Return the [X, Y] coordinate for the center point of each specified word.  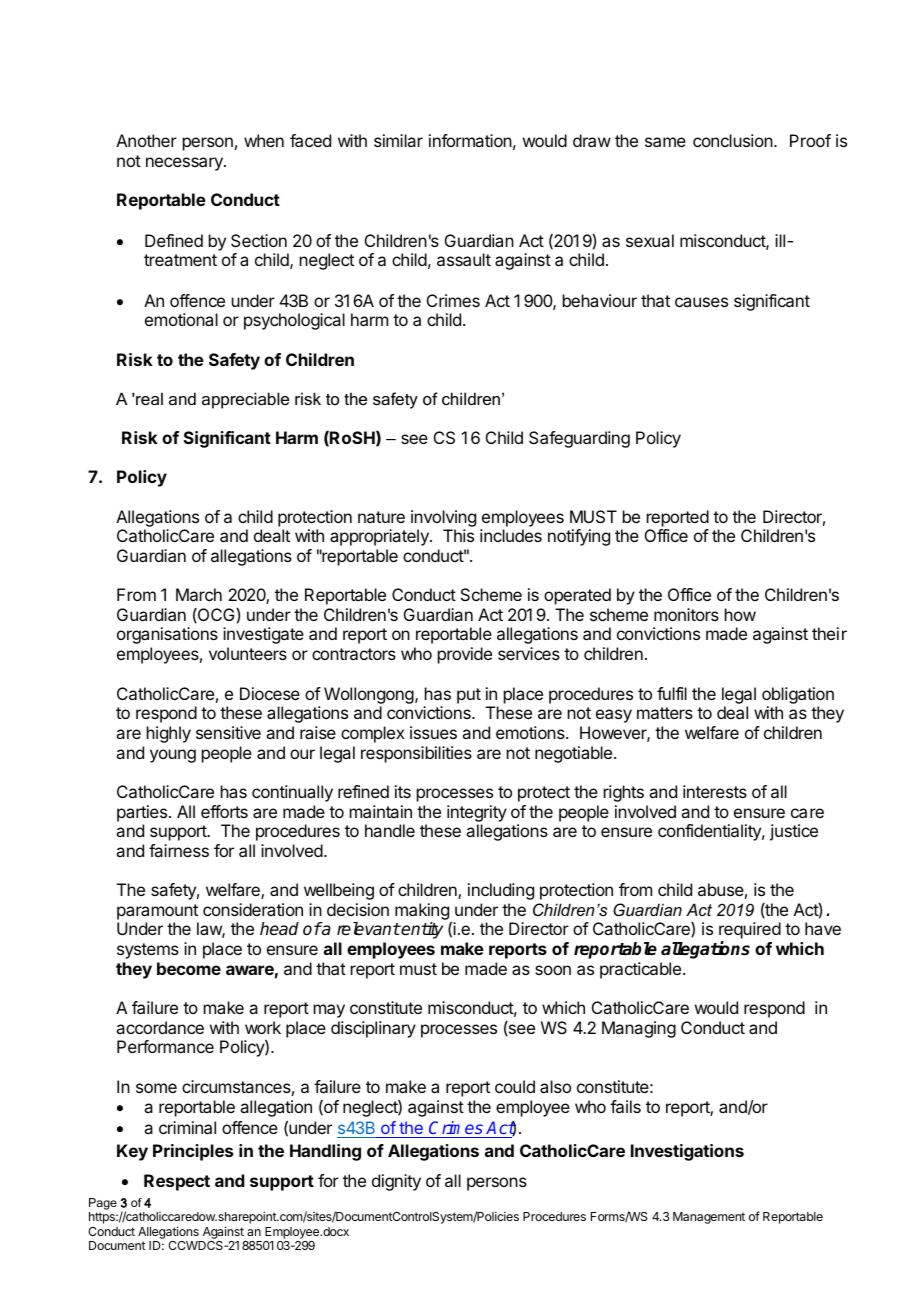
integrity [477, 813]
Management [709, 1218]
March [199, 594]
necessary [185, 164]
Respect [177, 1182]
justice [794, 832]
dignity [396, 1182]
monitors [686, 614]
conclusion [733, 140]
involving [443, 518]
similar [398, 140]
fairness [179, 850]
